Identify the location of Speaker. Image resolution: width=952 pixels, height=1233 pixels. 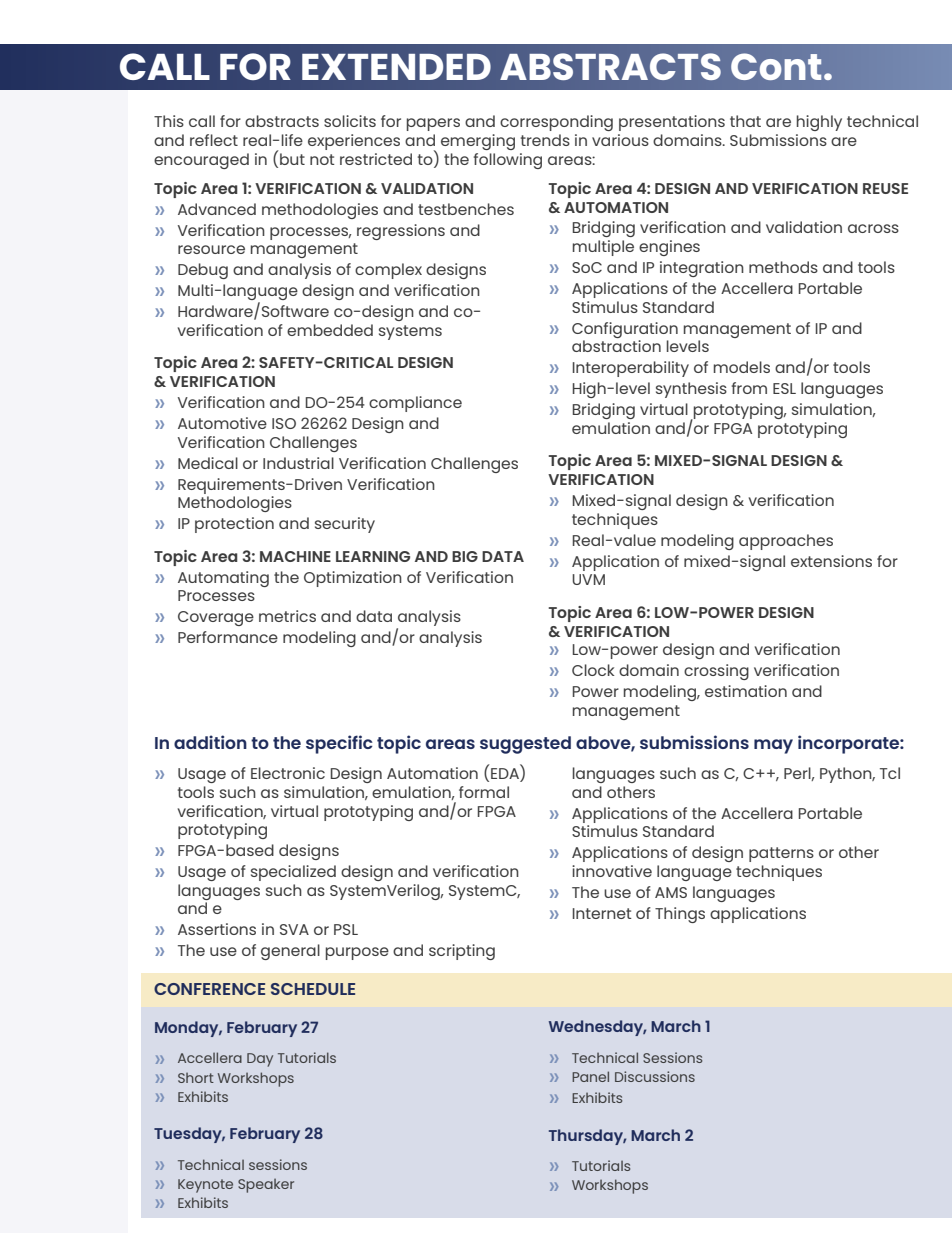
(266, 1186).
